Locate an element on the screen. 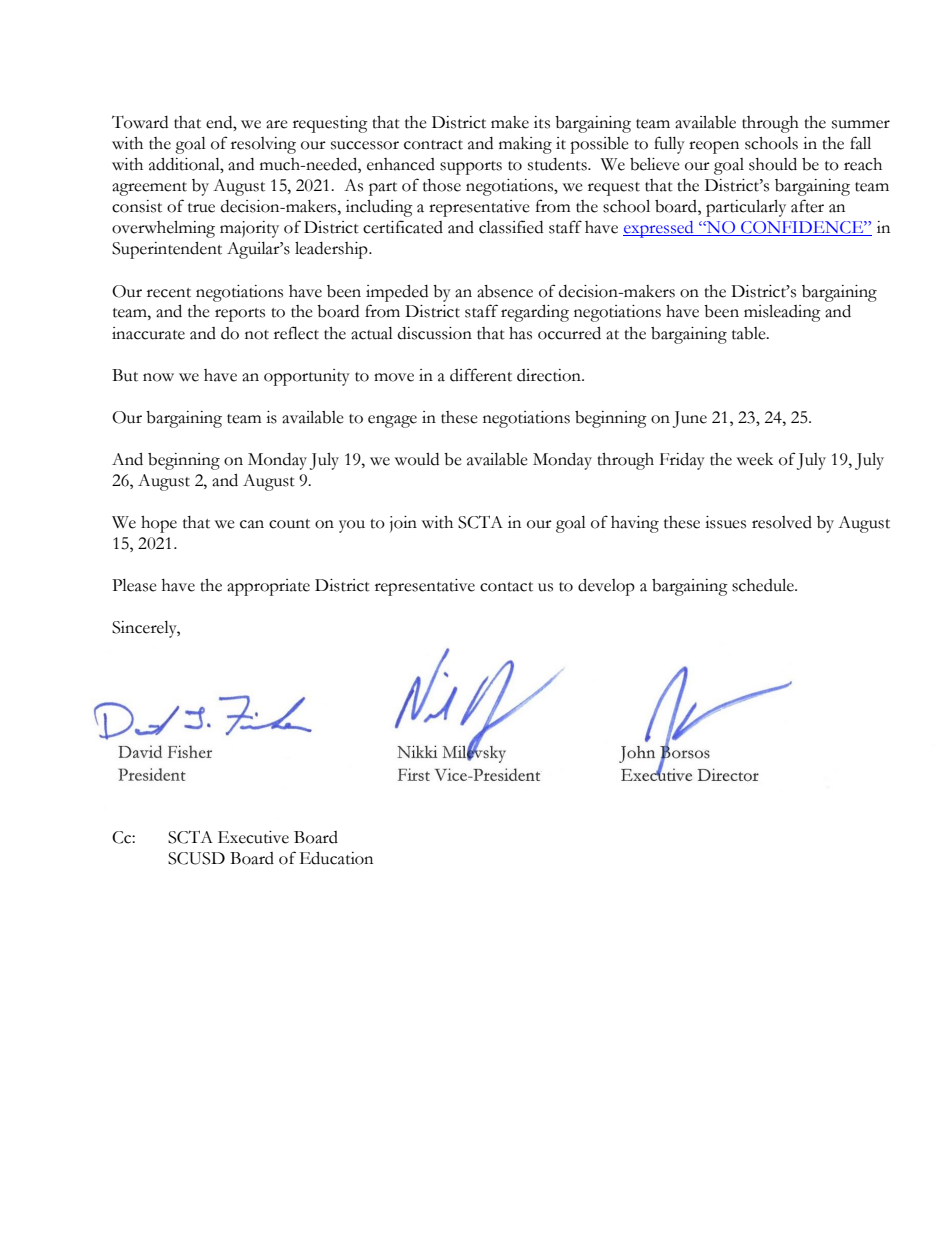 This screenshot has height=1233, width=952. appropriate is located at coordinates (268, 587).
